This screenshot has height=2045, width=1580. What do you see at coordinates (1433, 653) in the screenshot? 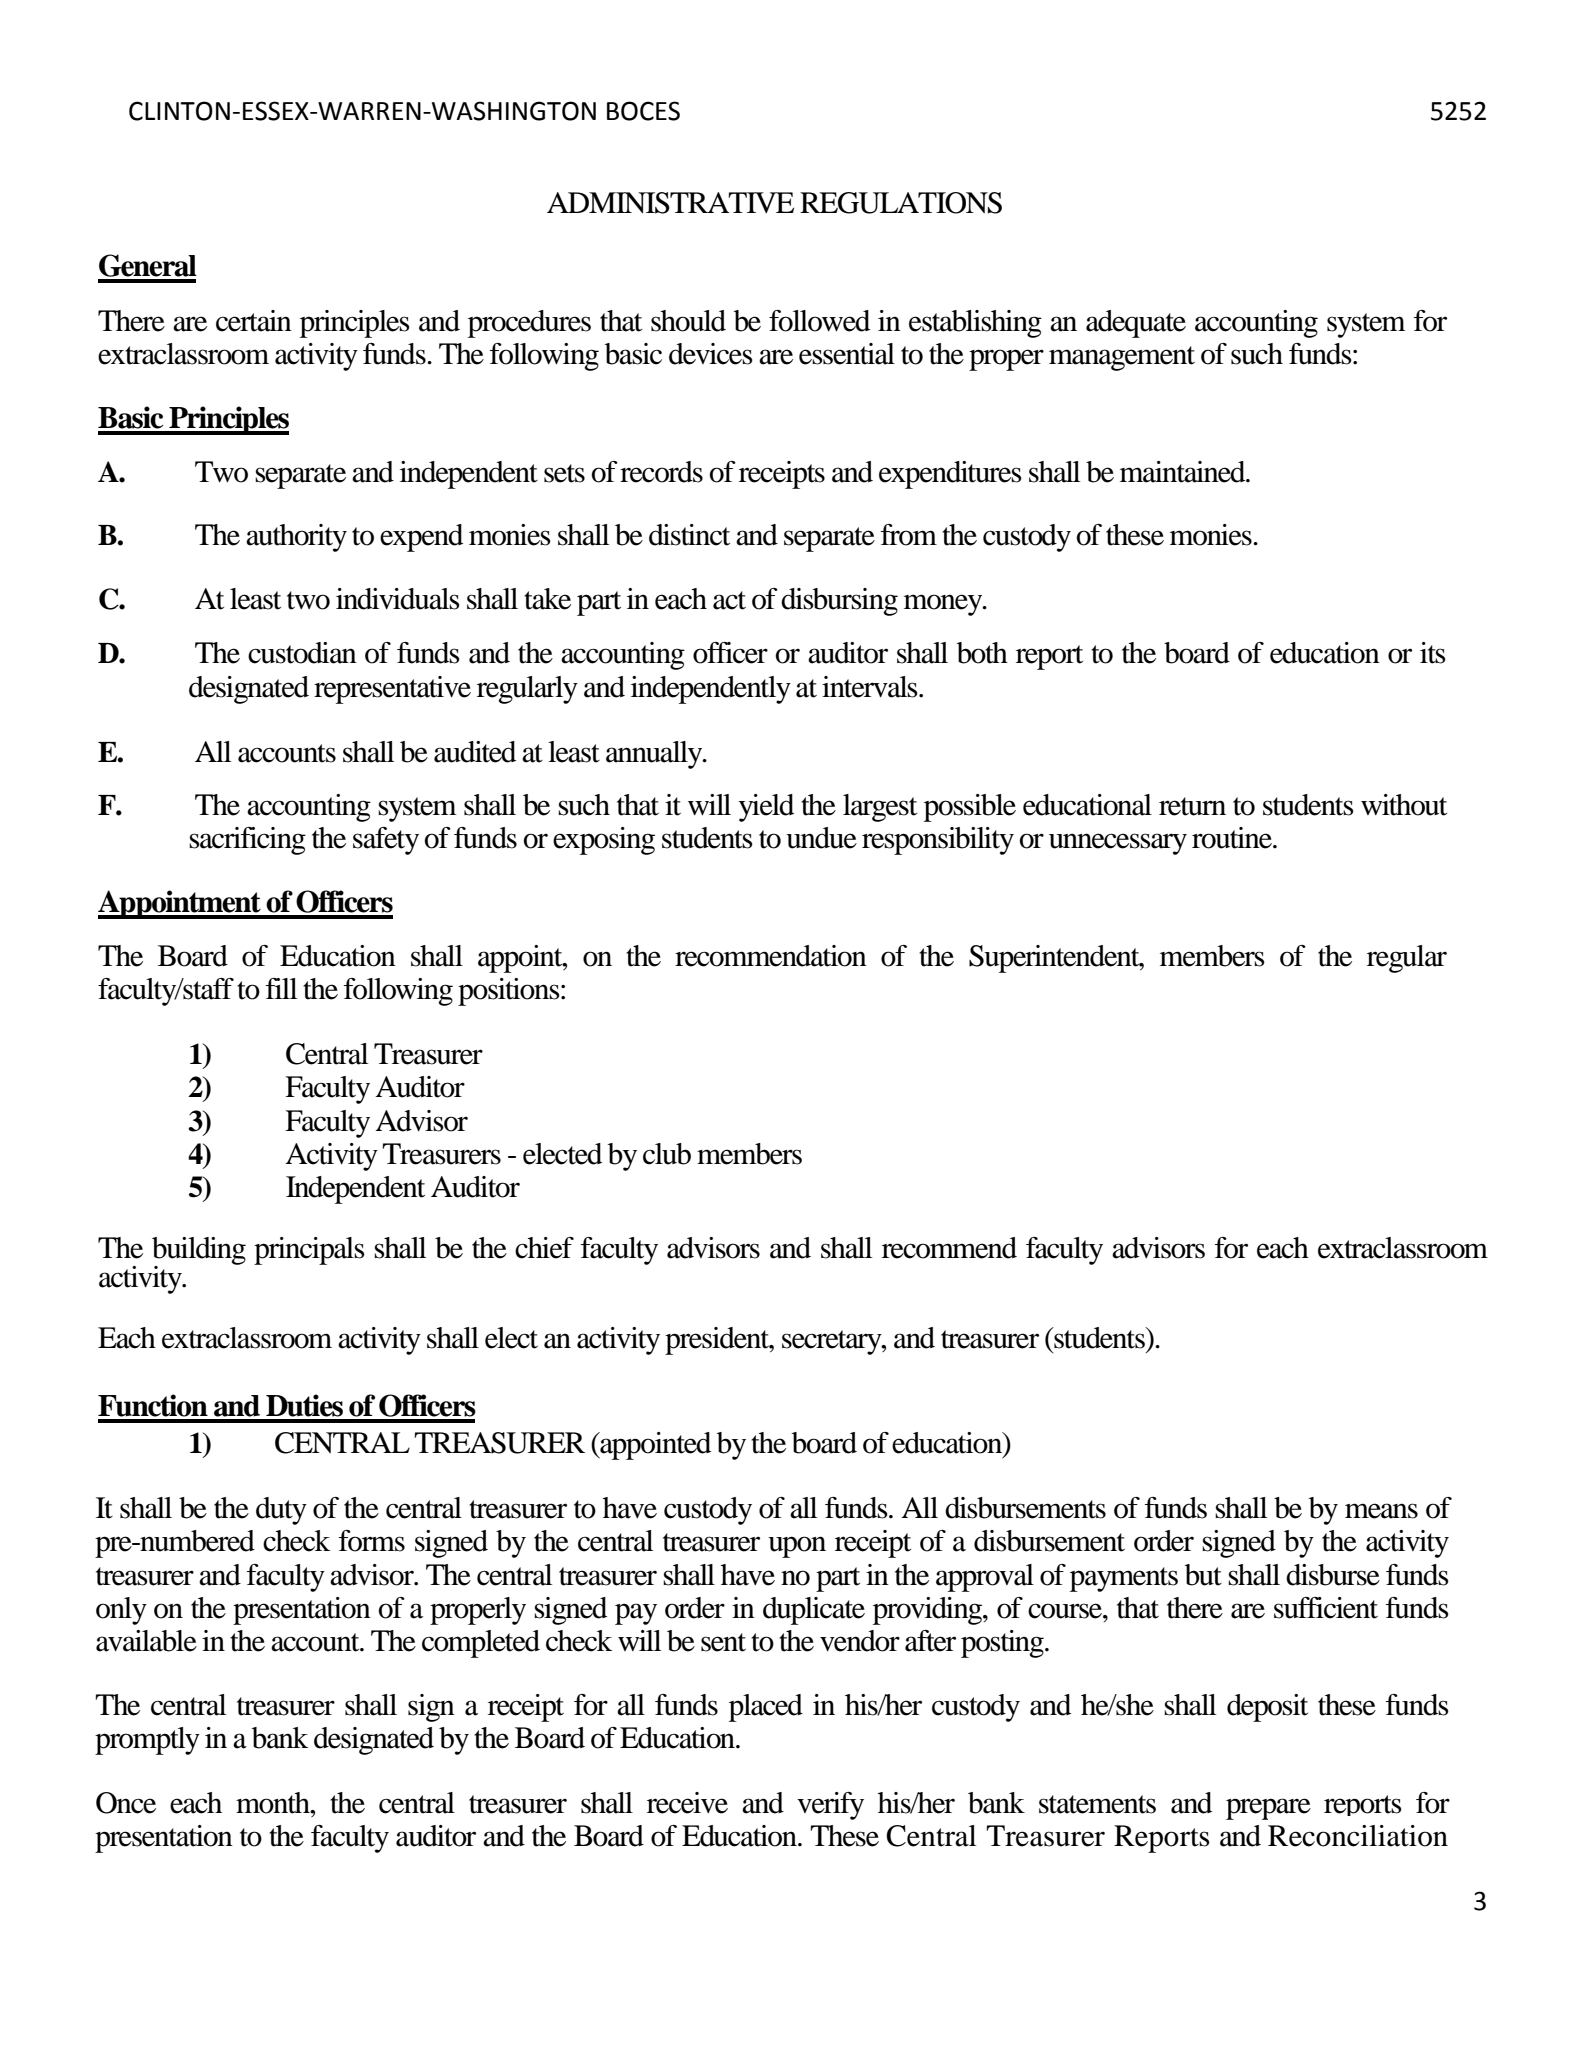
I see `its` at bounding box center [1433, 653].
